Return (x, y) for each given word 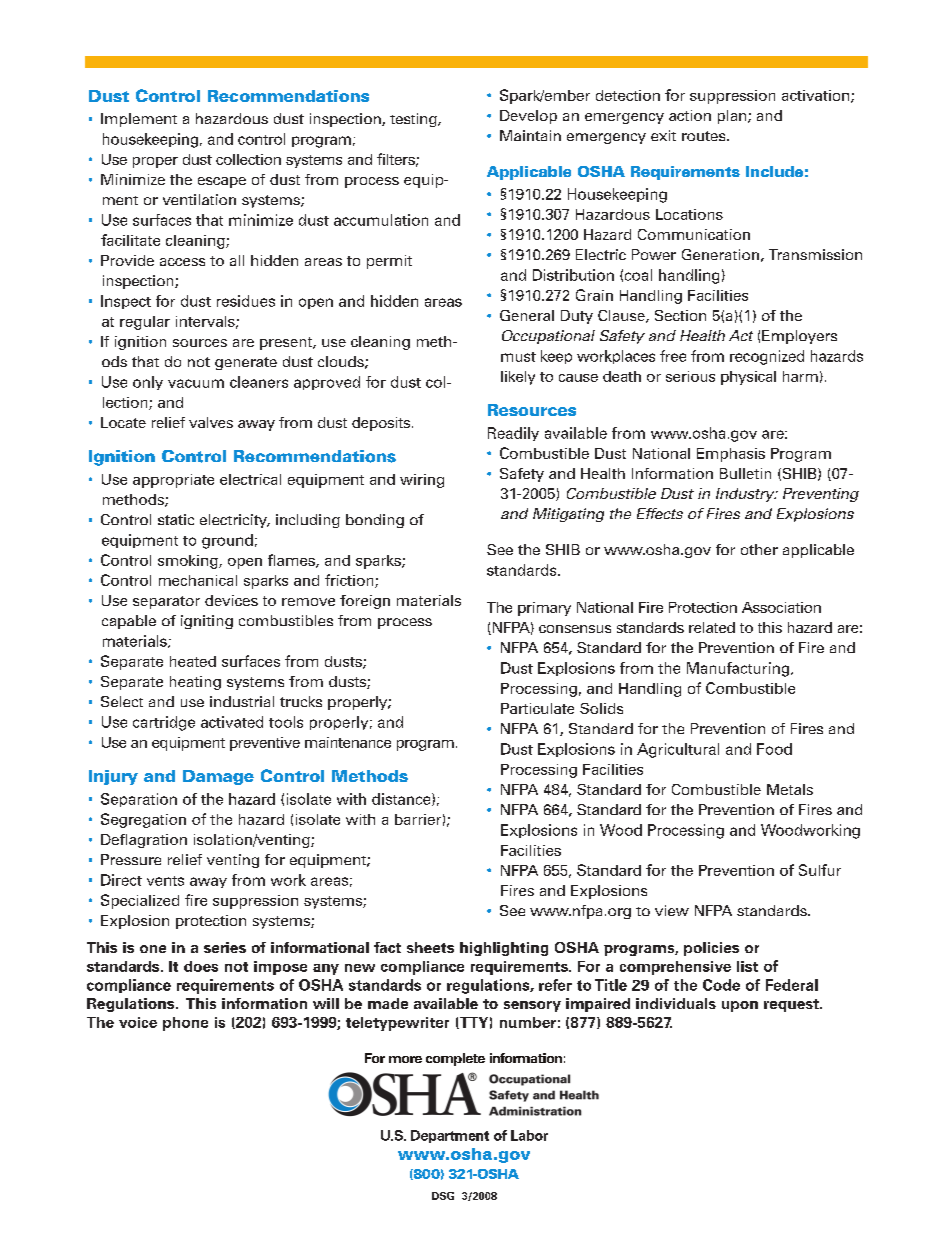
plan (733, 117)
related (712, 627)
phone (185, 1024)
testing (414, 120)
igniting (207, 622)
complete (455, 1059)
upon (740, 1006)
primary (544, 609)
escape (222, 182)
